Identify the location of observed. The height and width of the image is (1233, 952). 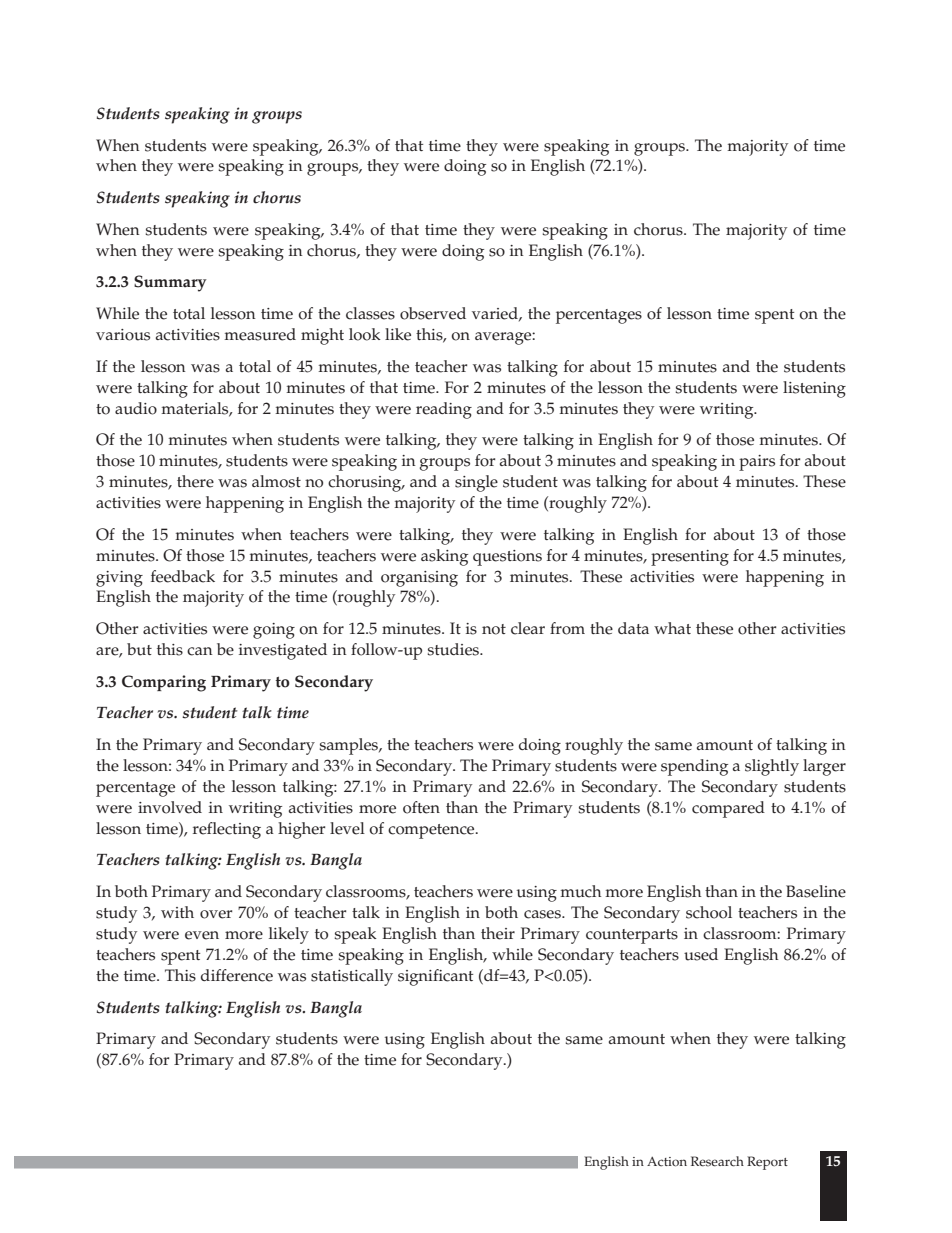
(433, 313).
